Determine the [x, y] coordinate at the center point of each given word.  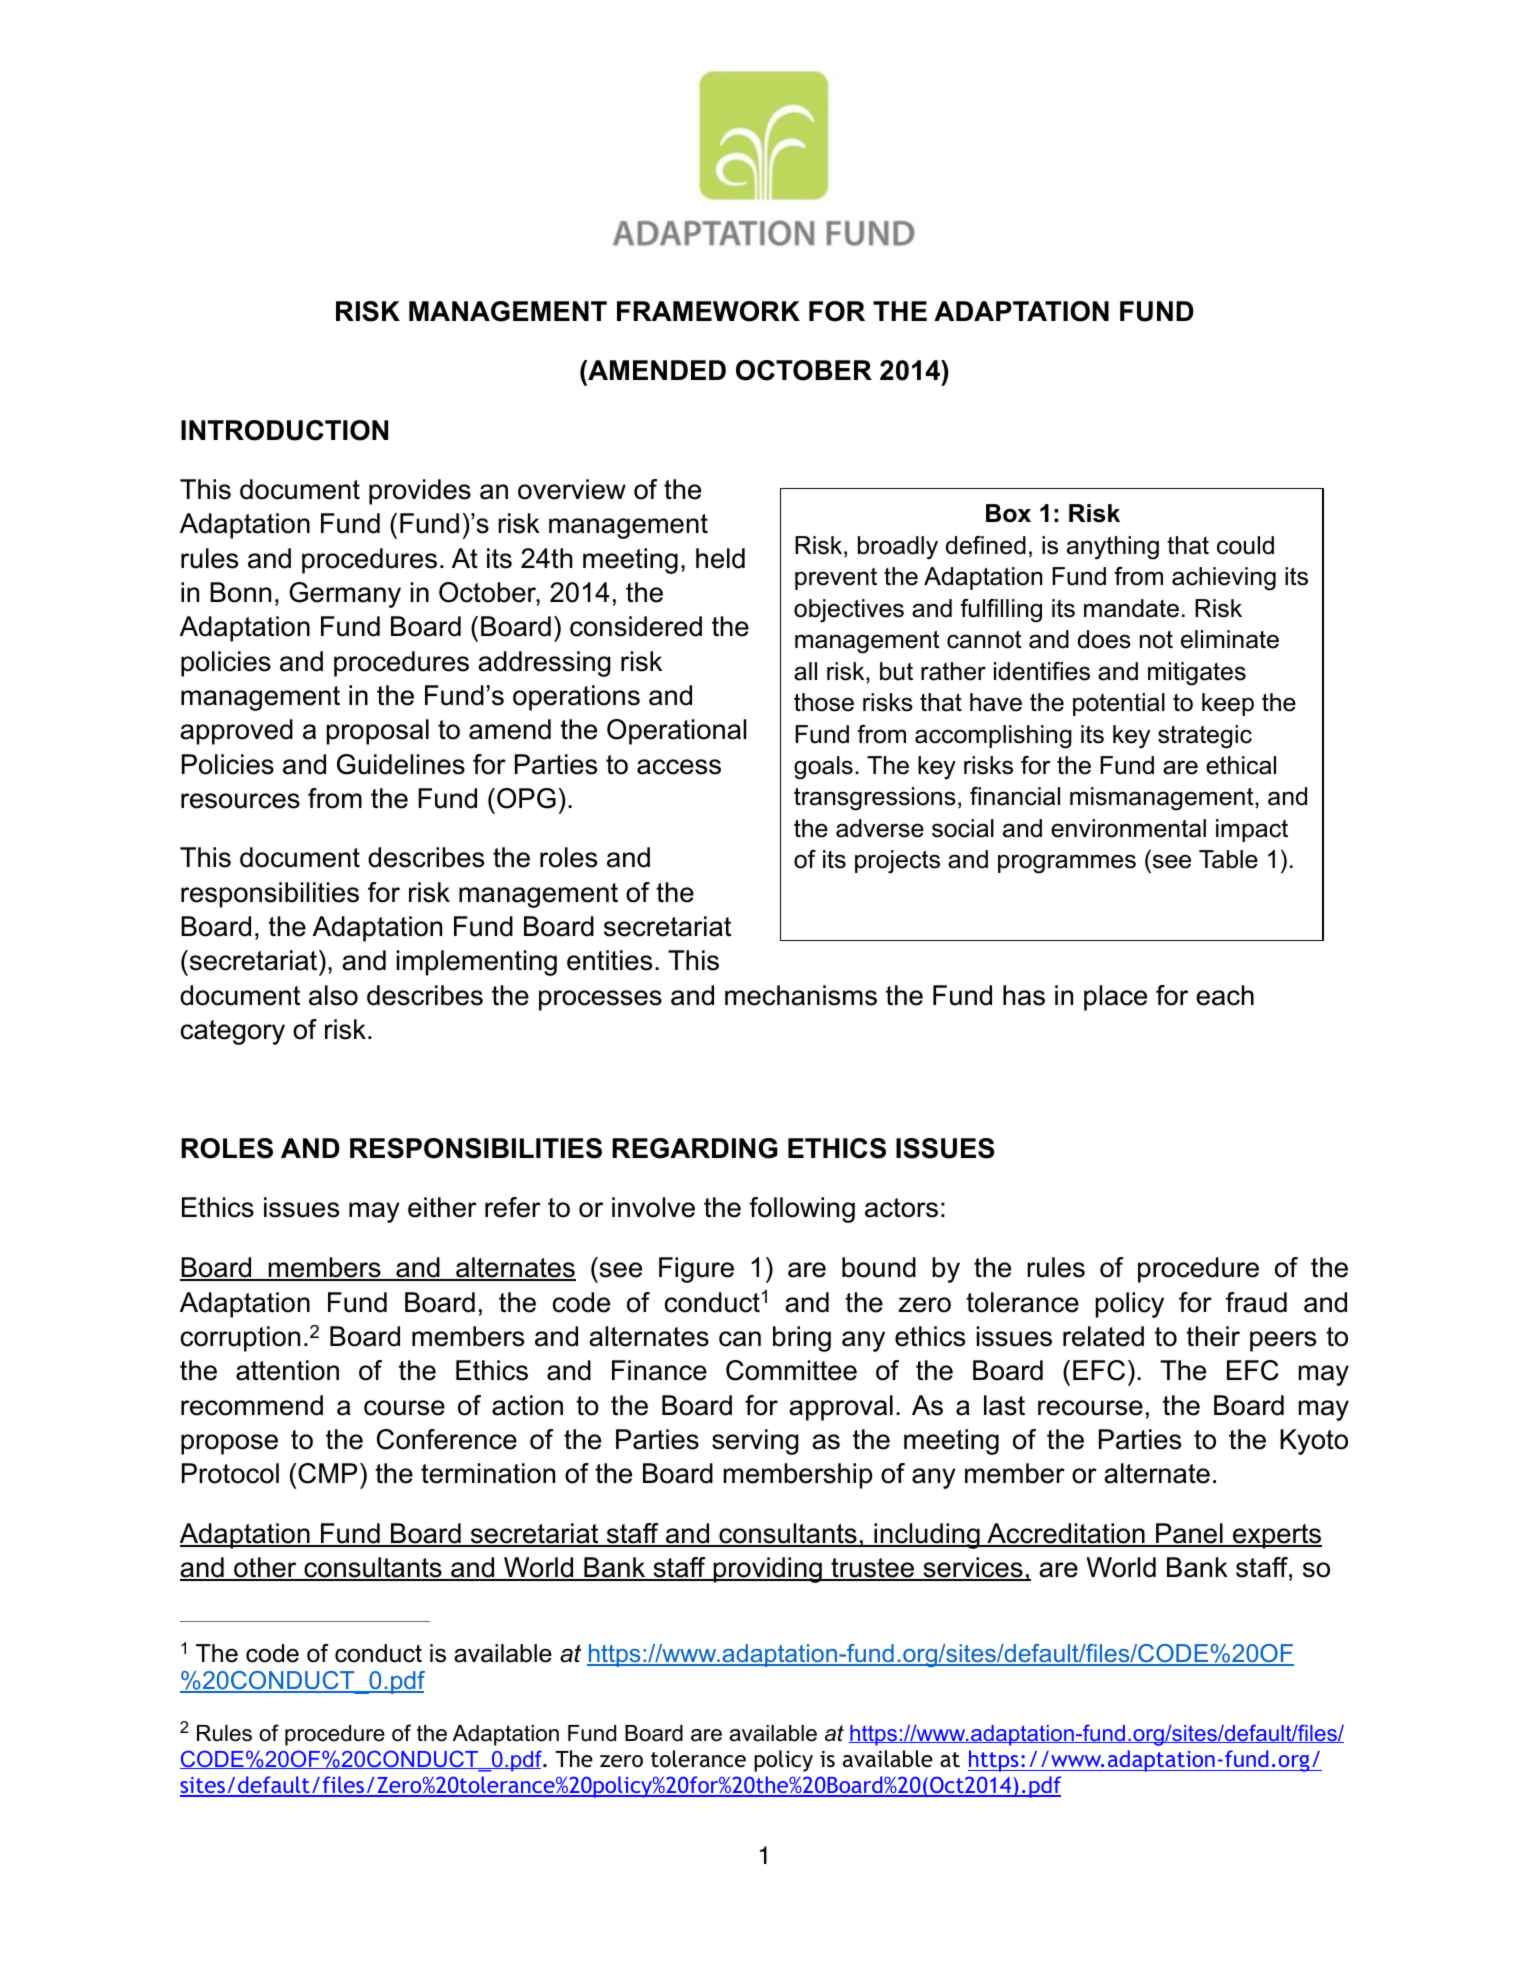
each [1225, 995]
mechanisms [801, 995]
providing [767, 1570]
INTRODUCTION [284, 430]
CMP [327, 1473]
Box [1008, 513]
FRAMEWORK [708, 311]
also [333, 995]
